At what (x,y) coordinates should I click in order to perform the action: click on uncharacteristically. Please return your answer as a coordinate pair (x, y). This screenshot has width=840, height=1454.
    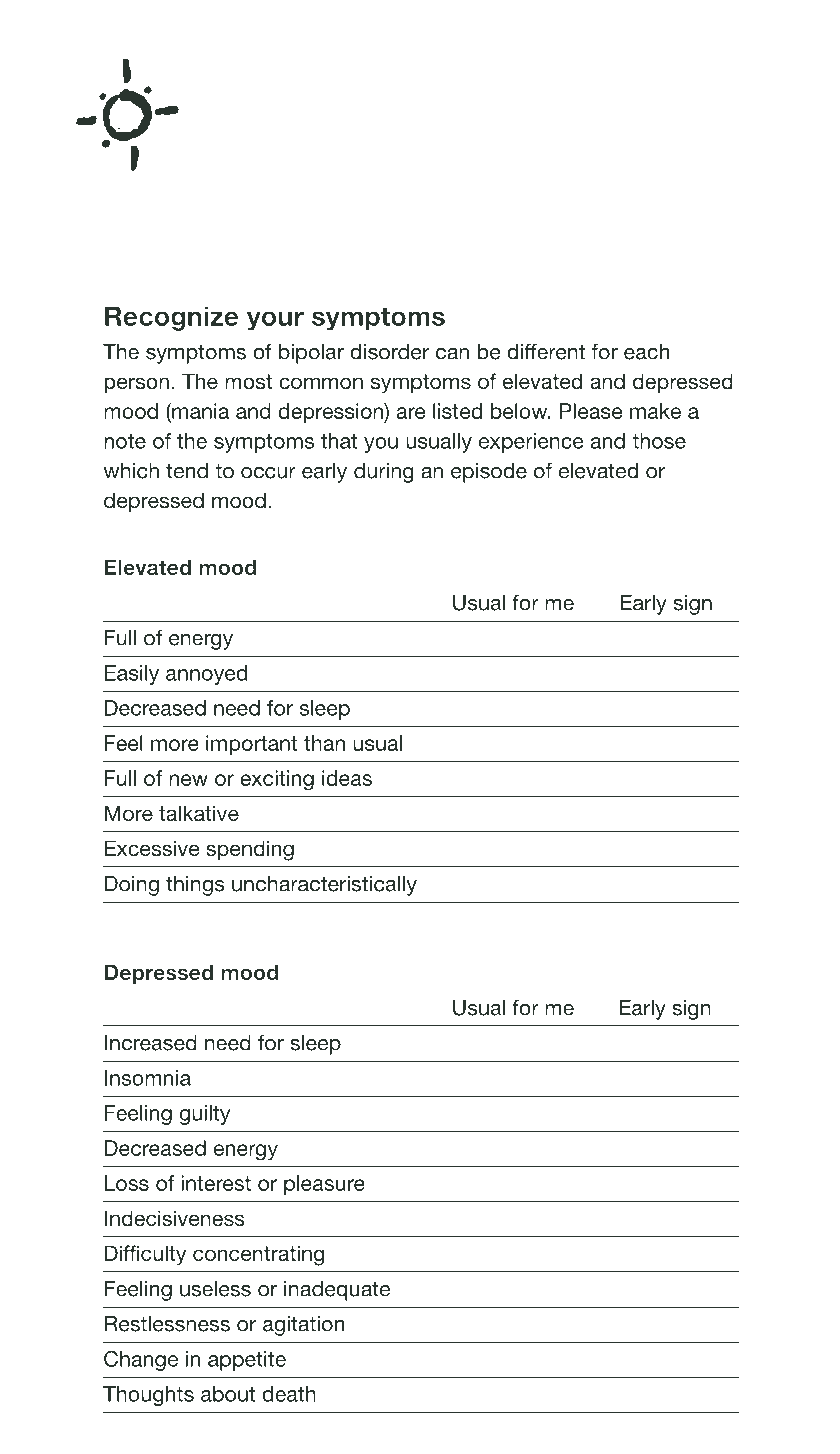
    Looking at the image, I should click on (324, 886).
